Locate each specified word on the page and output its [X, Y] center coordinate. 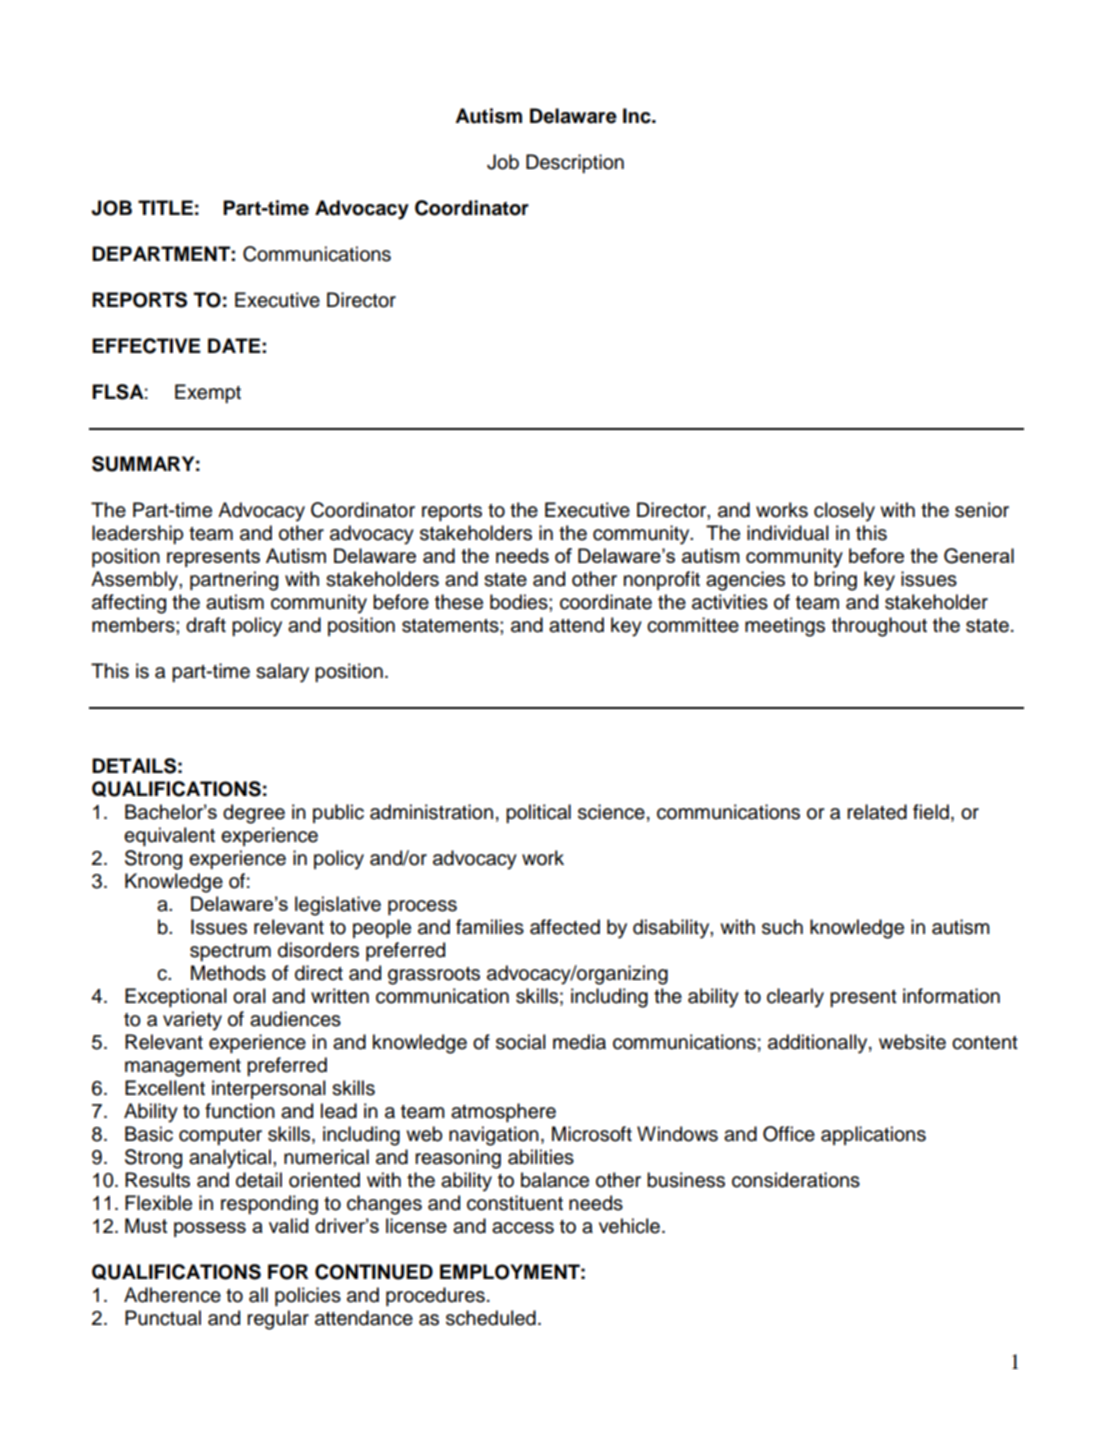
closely [844, 512]
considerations [796, 1180]
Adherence [172, 1295]
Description [575, 163]
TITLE [165, 207]
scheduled [491, 1318]
